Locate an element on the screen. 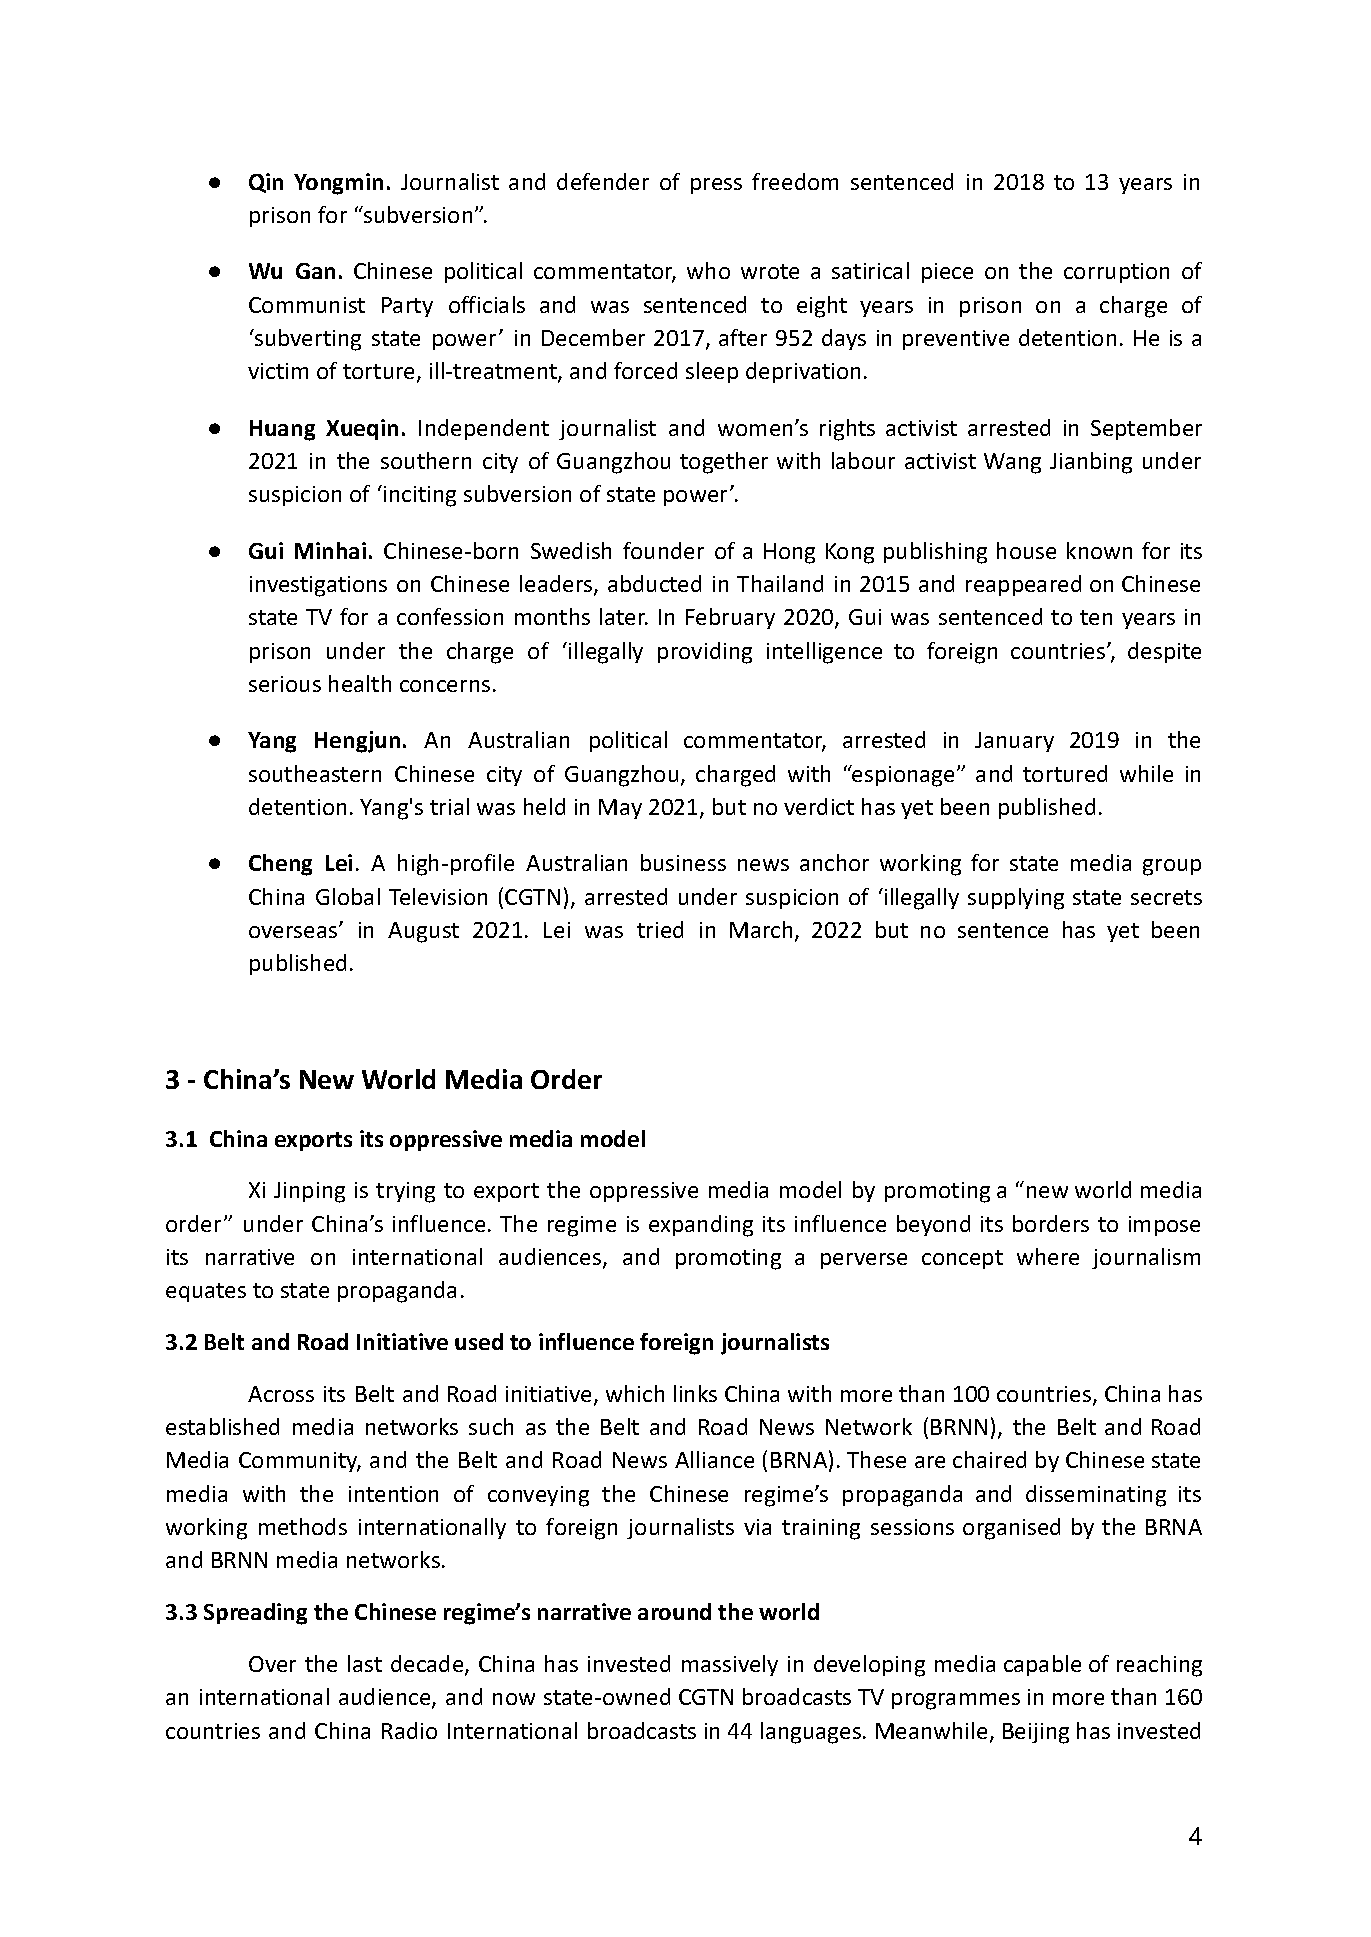 This screenshot has width=1371, height=1937. corruption is located at coordinates (1116, 273).
